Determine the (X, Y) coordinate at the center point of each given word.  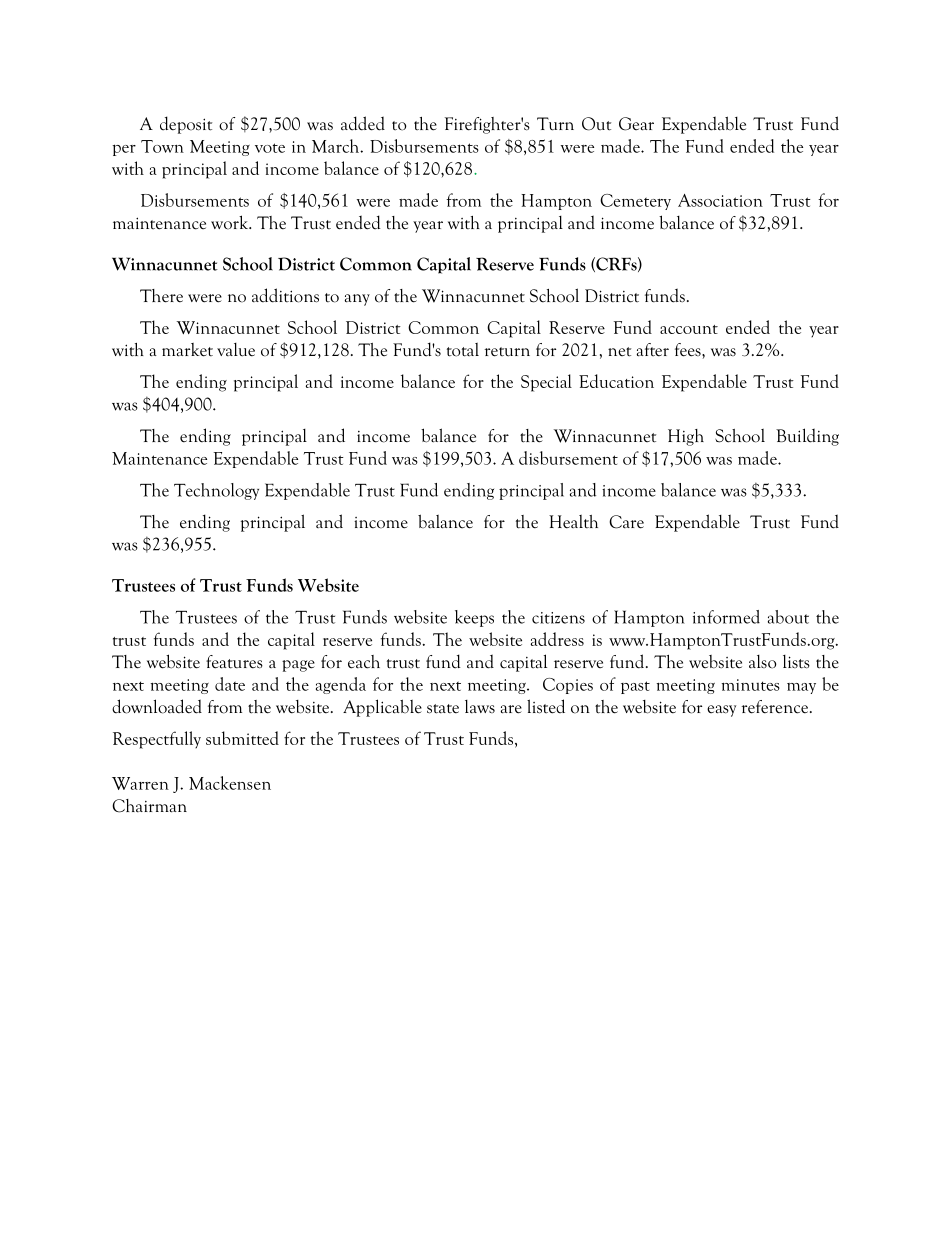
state (443, 709)
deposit (186, 125)
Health (573, 522)
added (363, 123)
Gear (636, 124)
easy (721, 711)
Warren (140, 783)
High (686, 437)
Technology (216, 491)
